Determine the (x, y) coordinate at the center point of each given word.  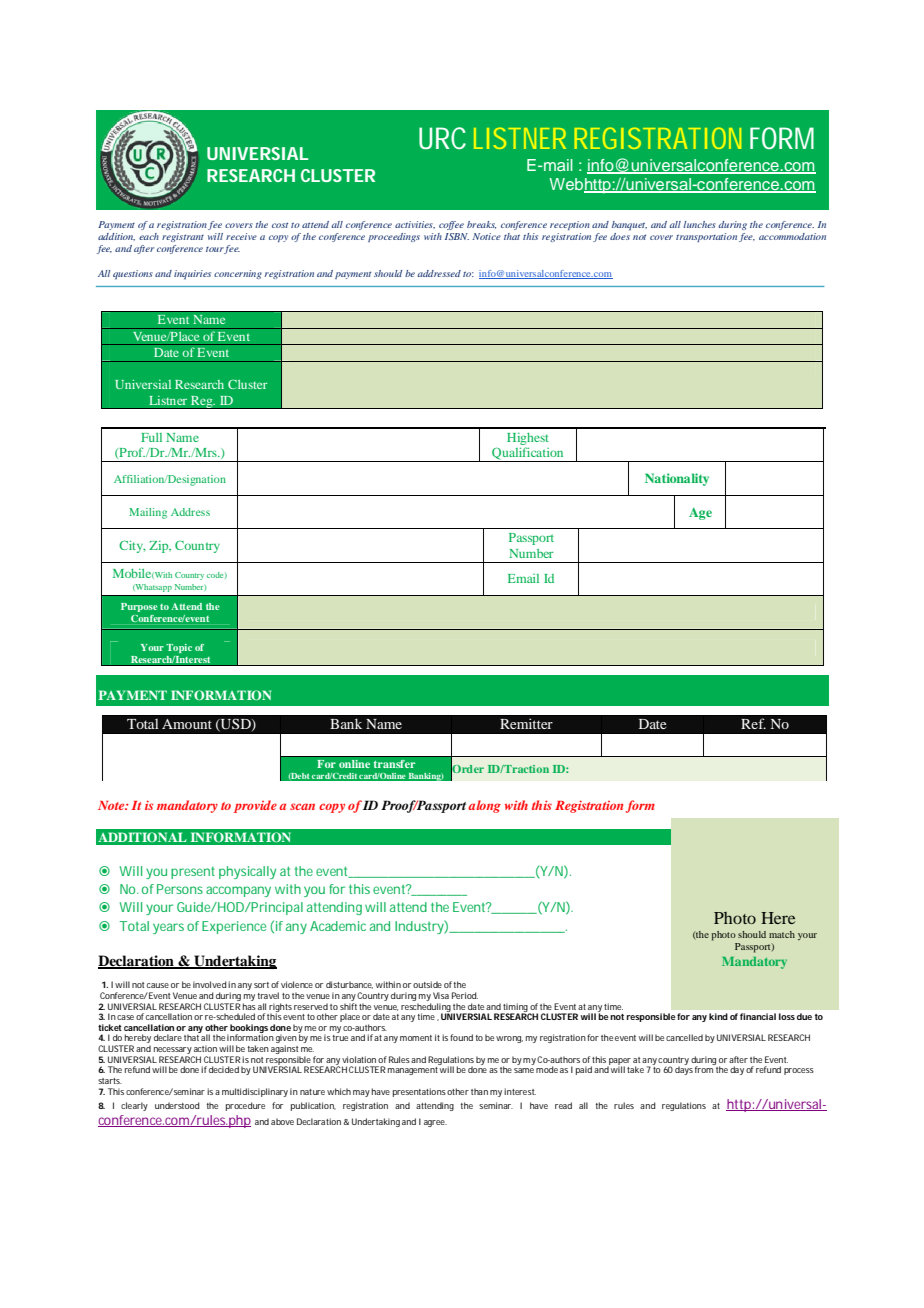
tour (215, 250)
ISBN (457, 236)
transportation (706, 237)
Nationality (677, 479)
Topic (179, 648)
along (484, 806)
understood (177, 1105)
